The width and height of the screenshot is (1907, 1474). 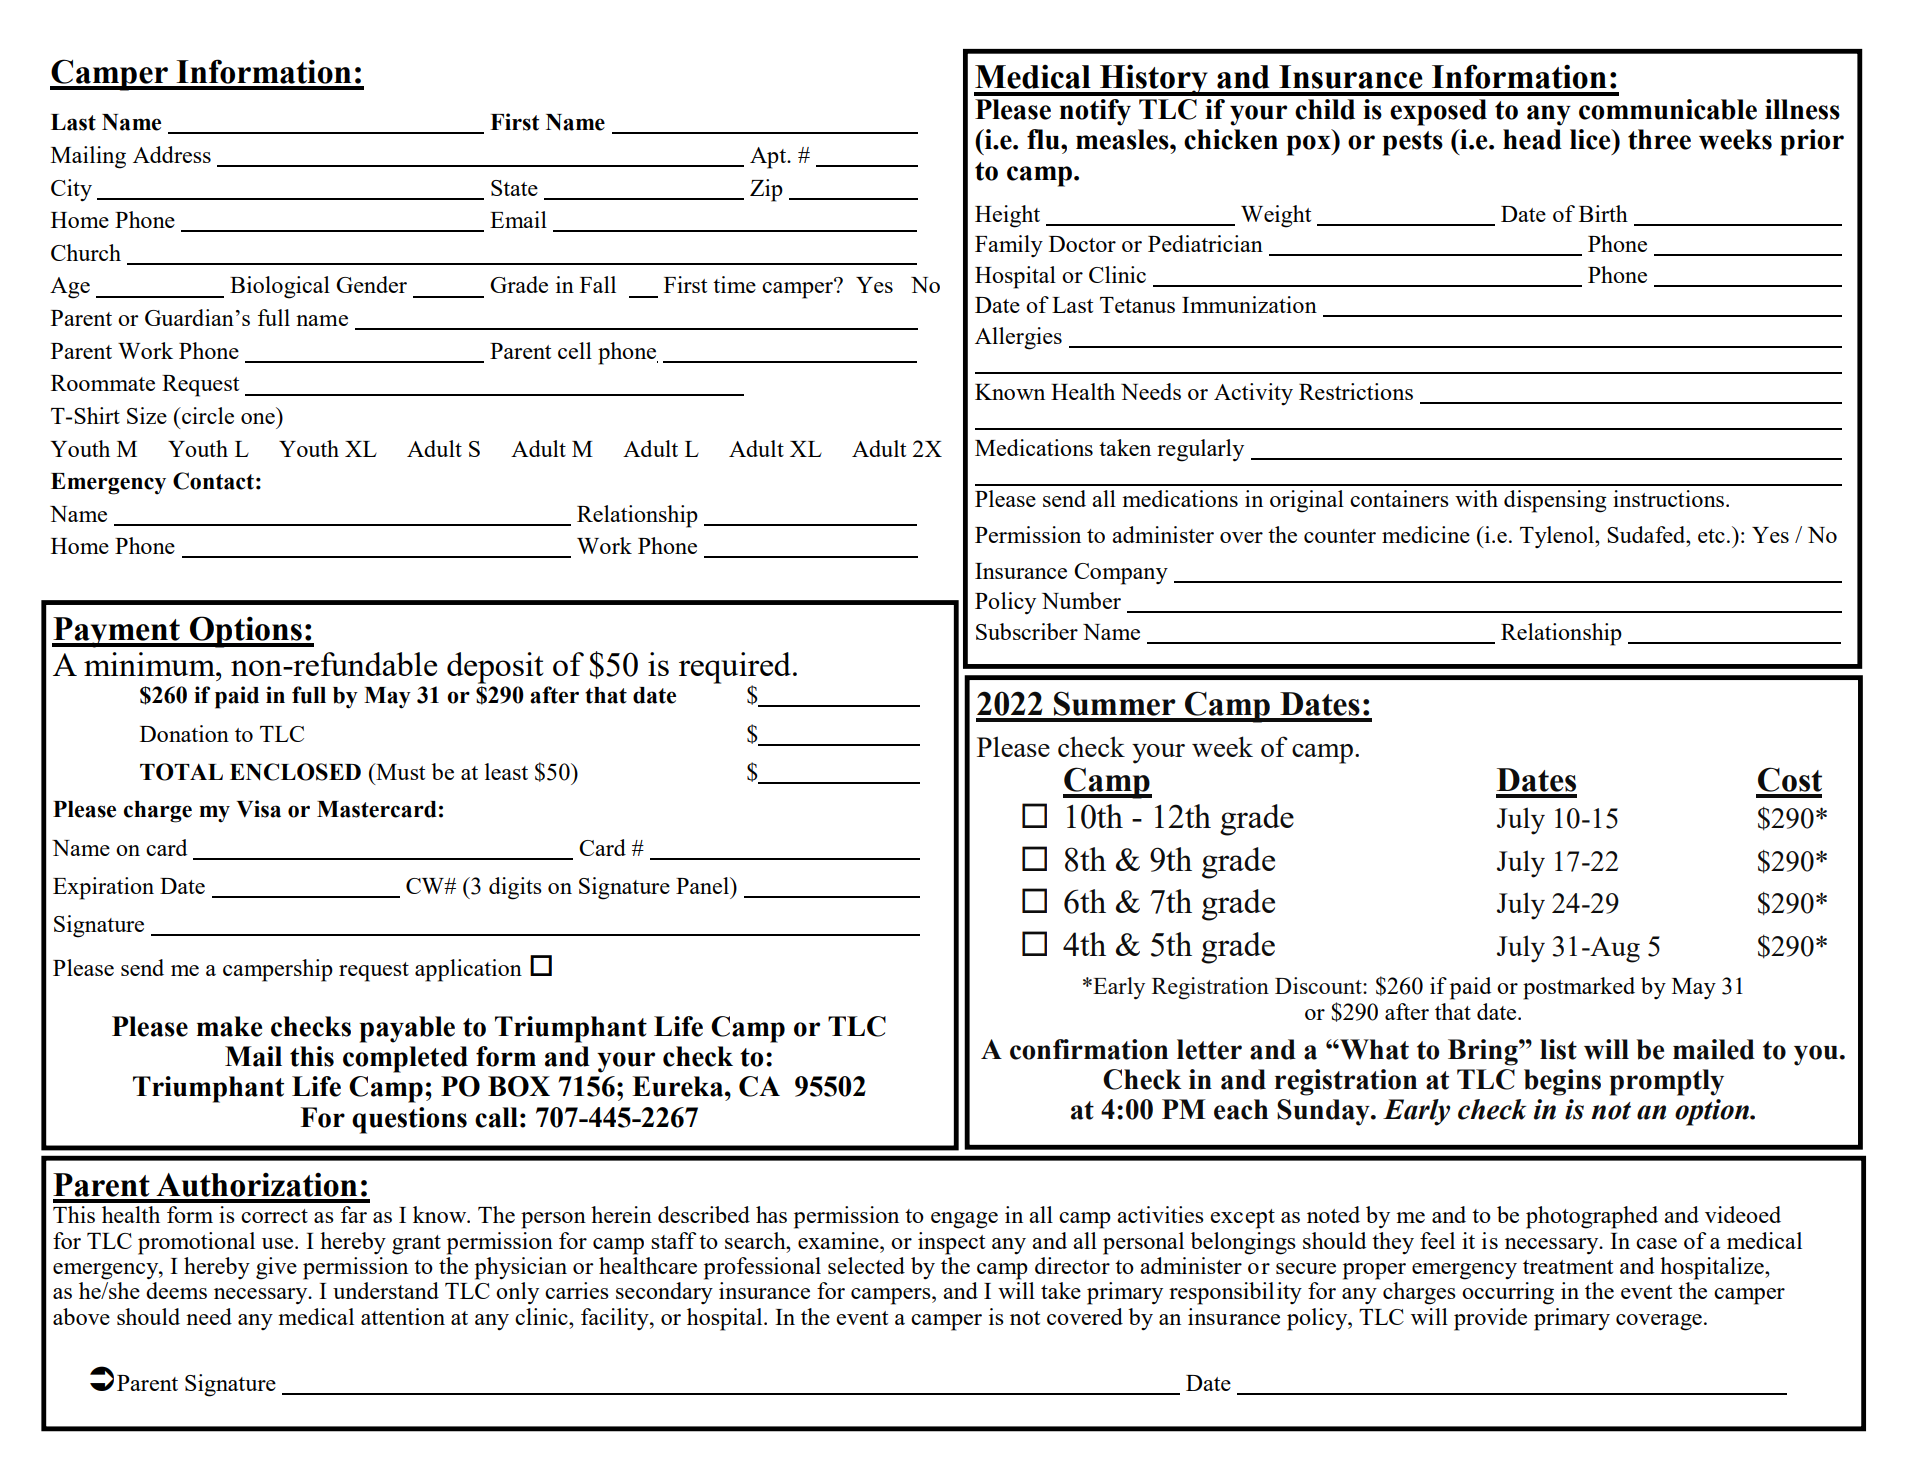 I want to click on give, so click(x=276, y=1268).
